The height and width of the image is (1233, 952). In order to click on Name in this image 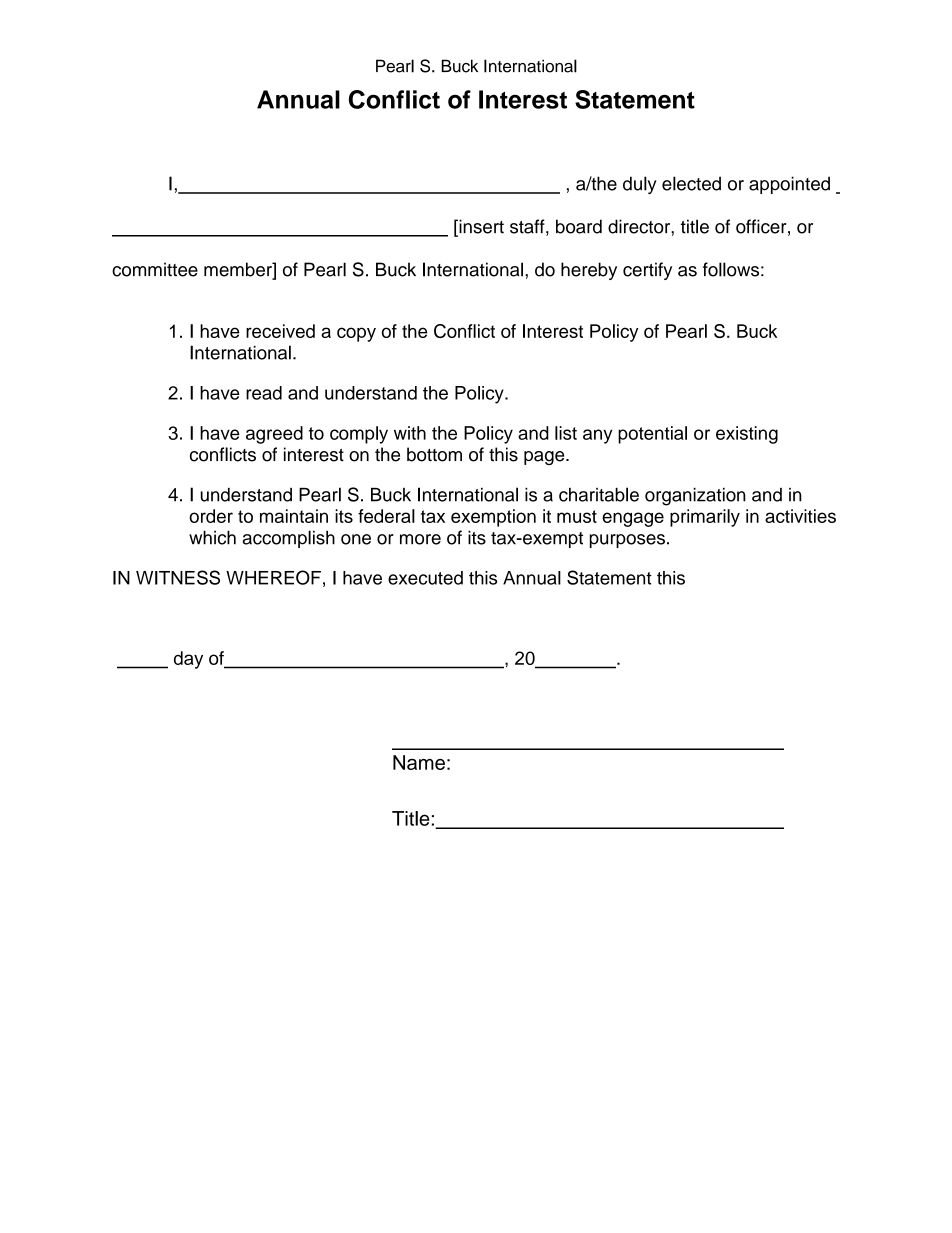, I will do `click(419, 762)`.
